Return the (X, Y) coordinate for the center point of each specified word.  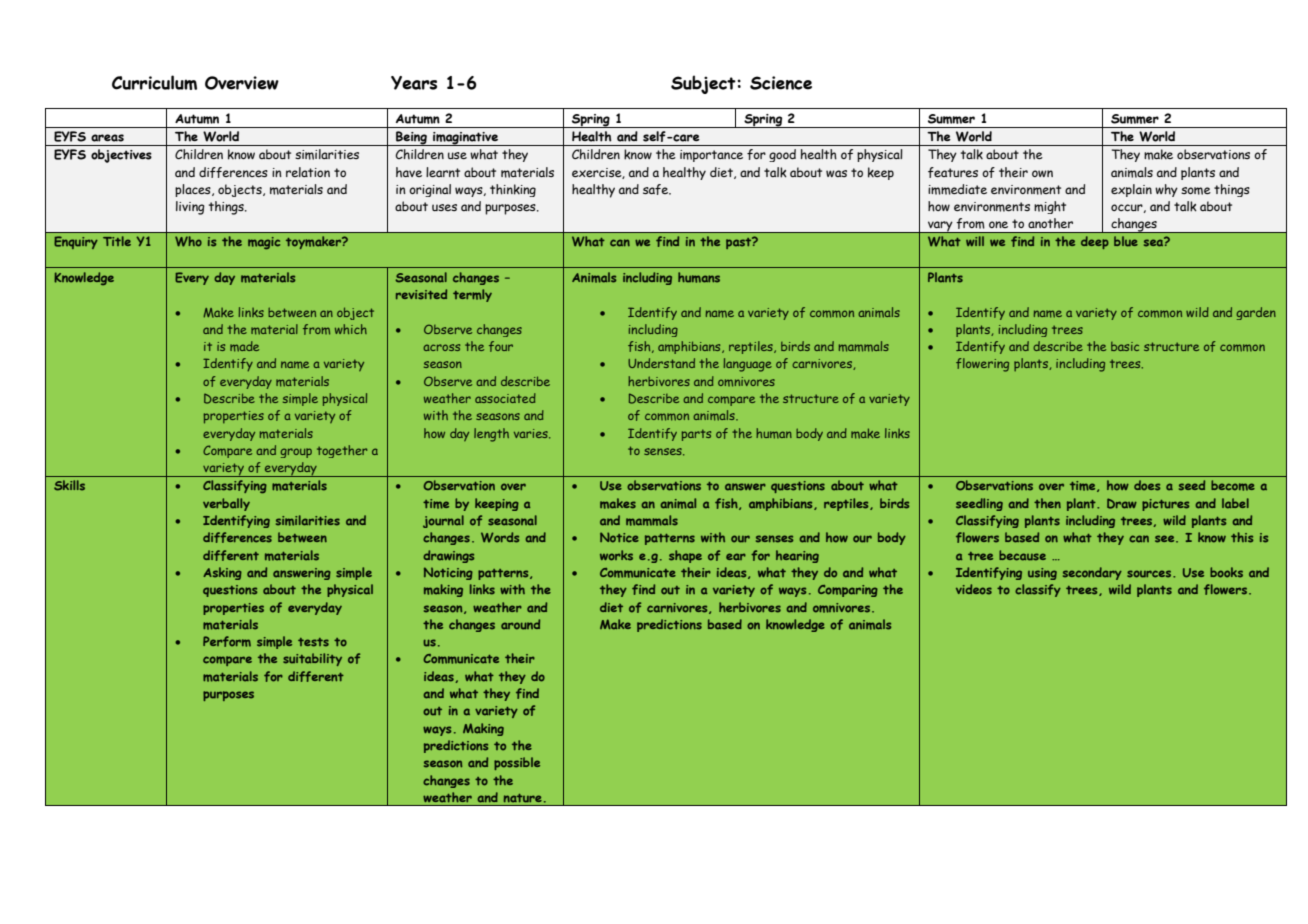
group (296, 453)
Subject (704, 84)
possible (517, 763)
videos (974, 589)
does (1147, 485)
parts (696, 435)
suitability (312, 659)
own (1042, 173)
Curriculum (154, 82)
